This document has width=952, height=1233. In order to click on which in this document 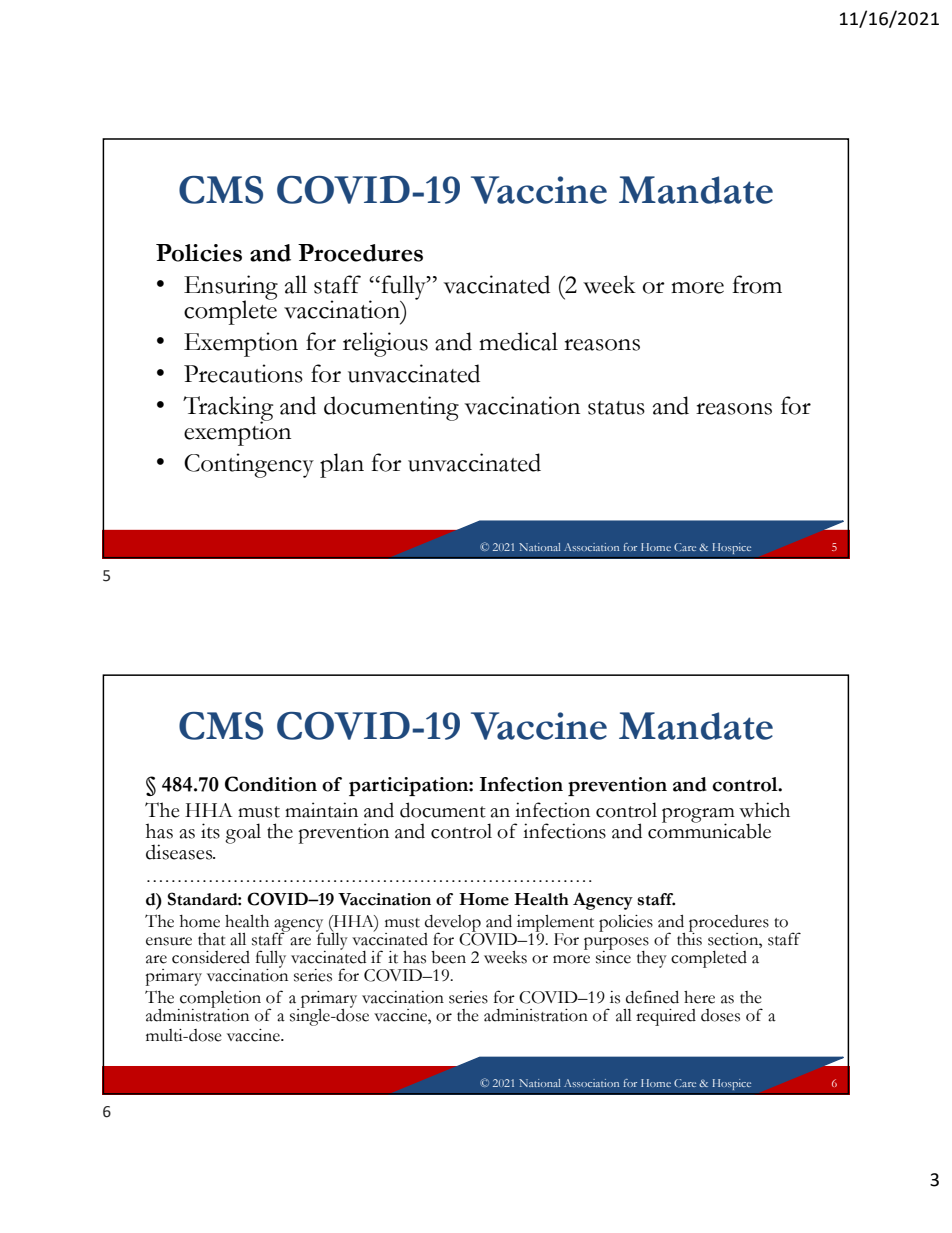, I will do `click(764, 810)`.
